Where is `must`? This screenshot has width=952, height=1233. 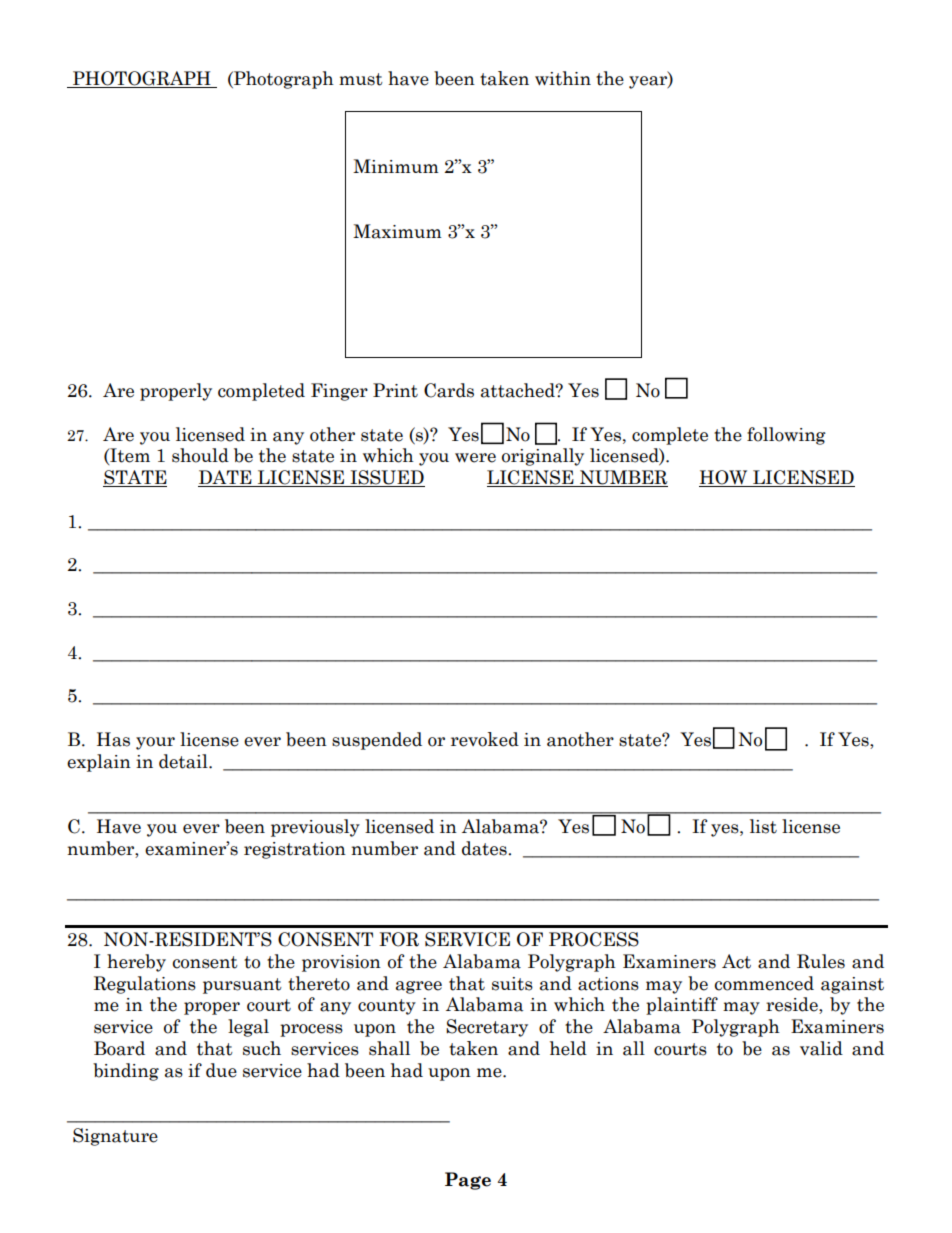
must is located at coordinates (361, 79).
